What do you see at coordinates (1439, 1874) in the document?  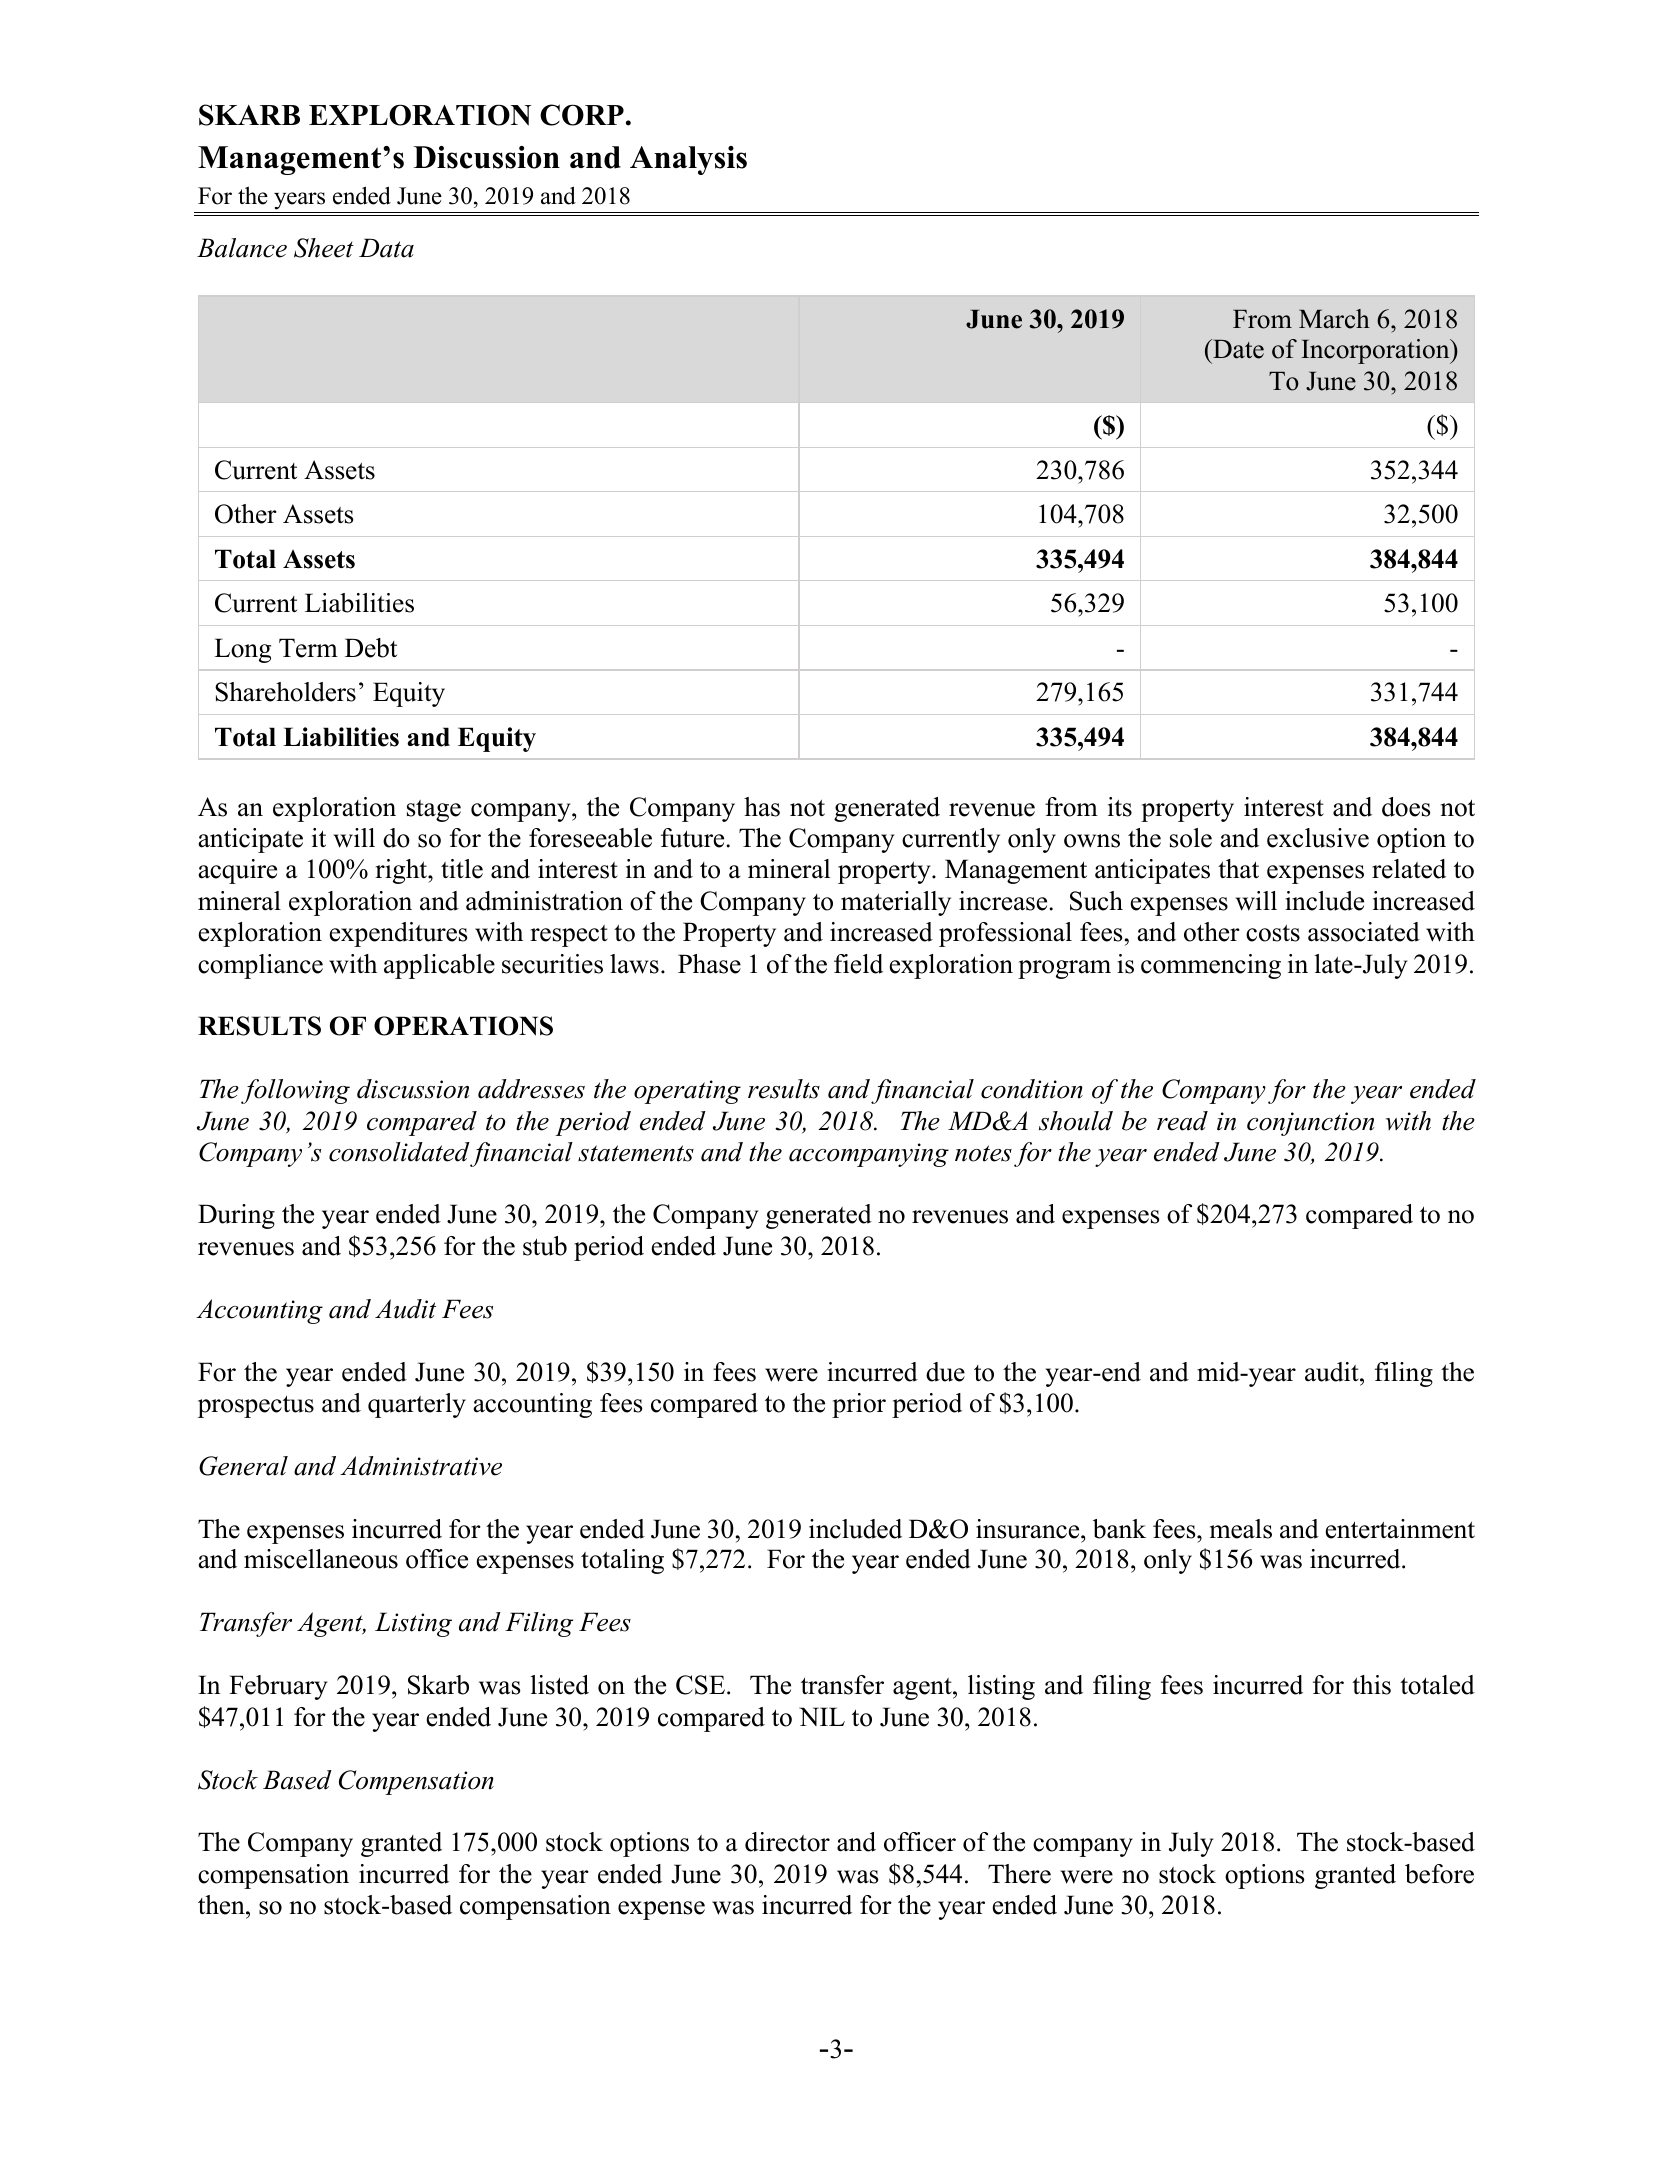 I see `before` at bounding box center [1439, 1874].
